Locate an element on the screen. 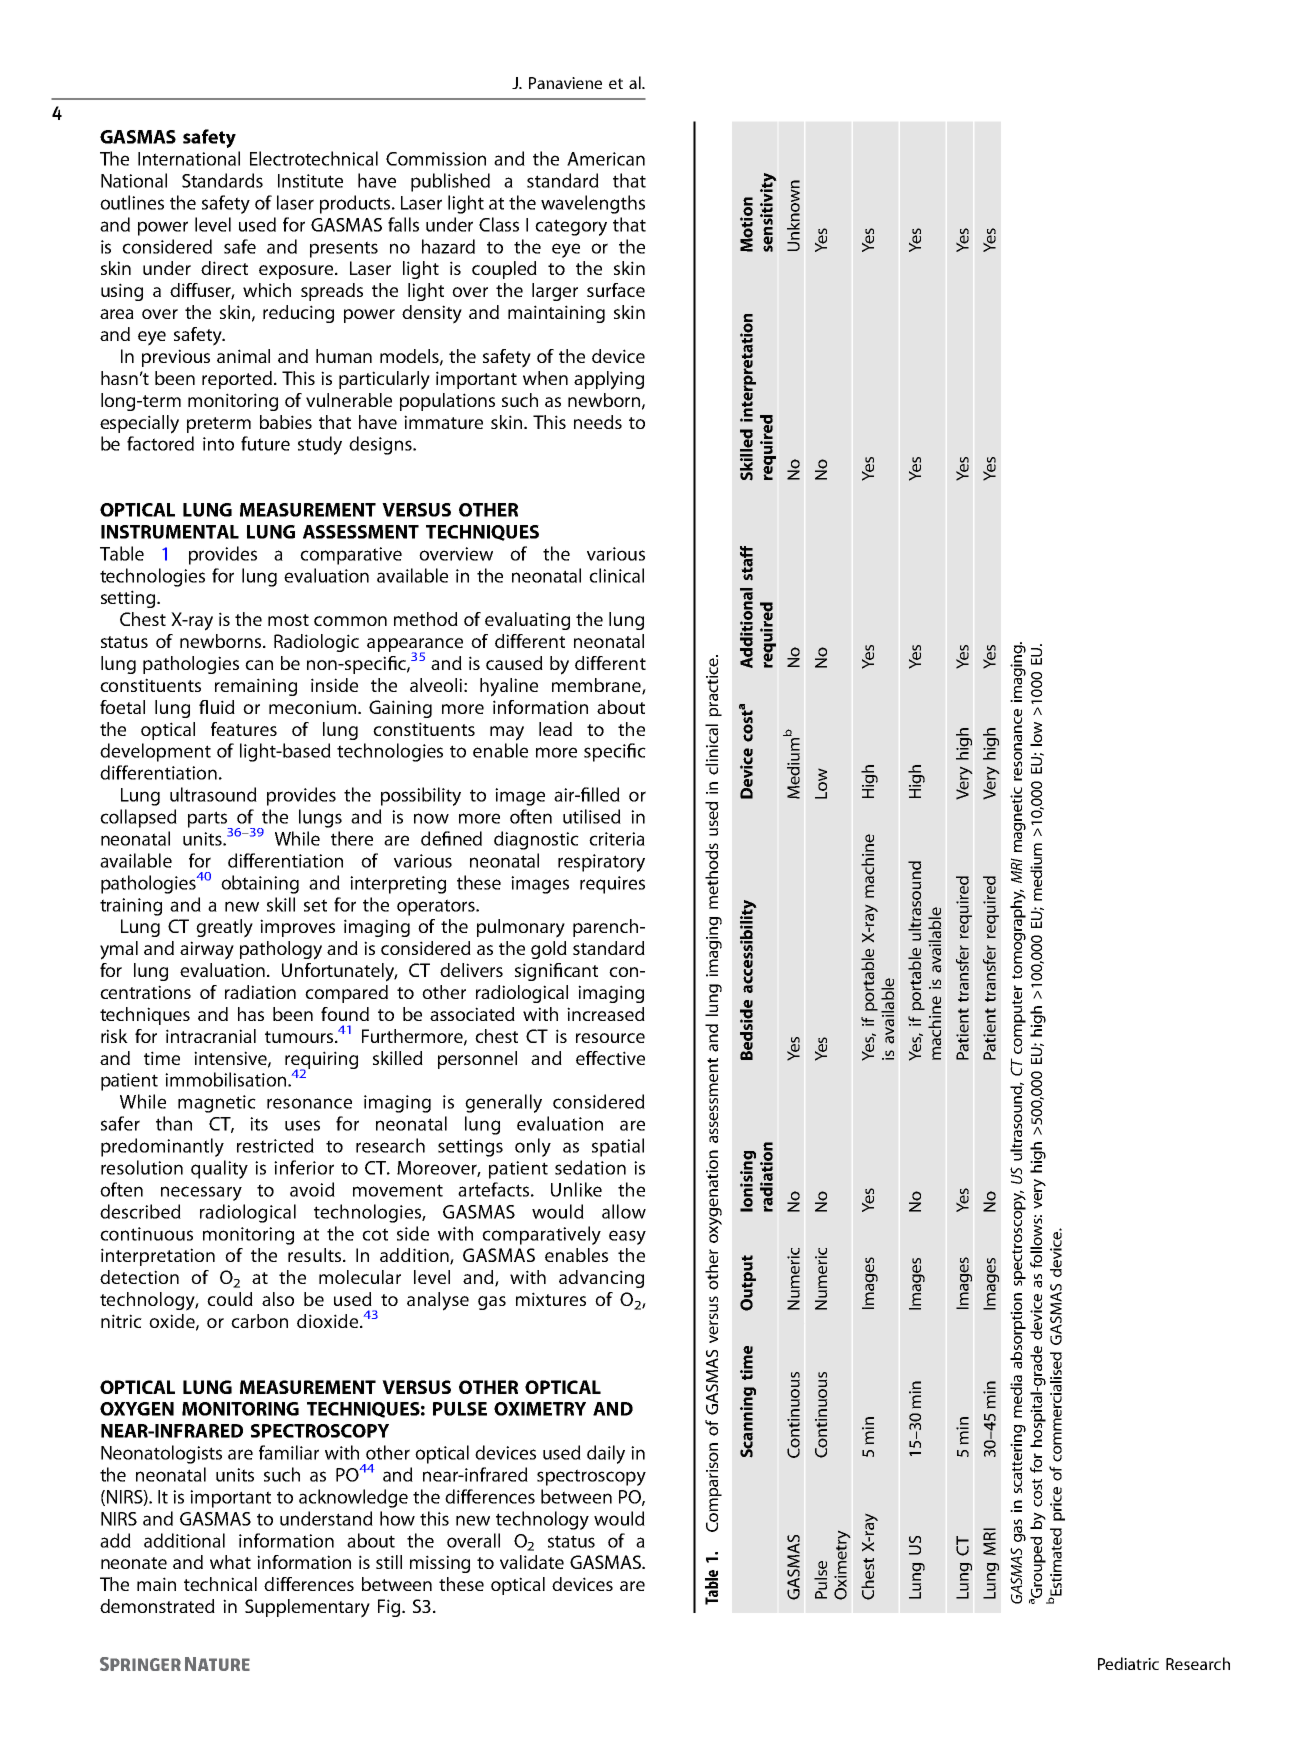 This screenshot has height=1741, width=1310. wavelengths is located at coordinates (593, 204).
